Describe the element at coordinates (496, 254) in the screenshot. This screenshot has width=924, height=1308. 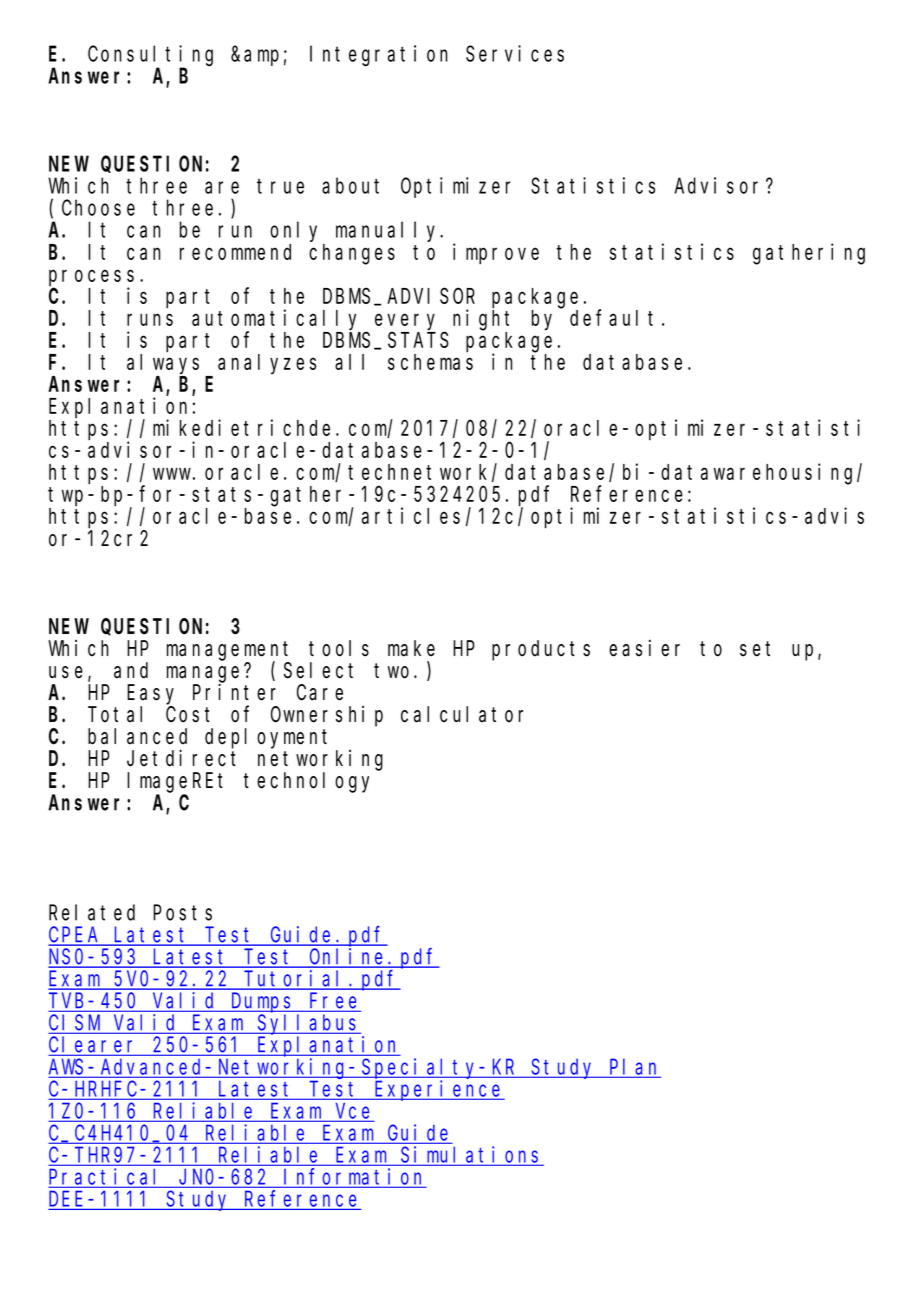
I see `improve` at that location.
